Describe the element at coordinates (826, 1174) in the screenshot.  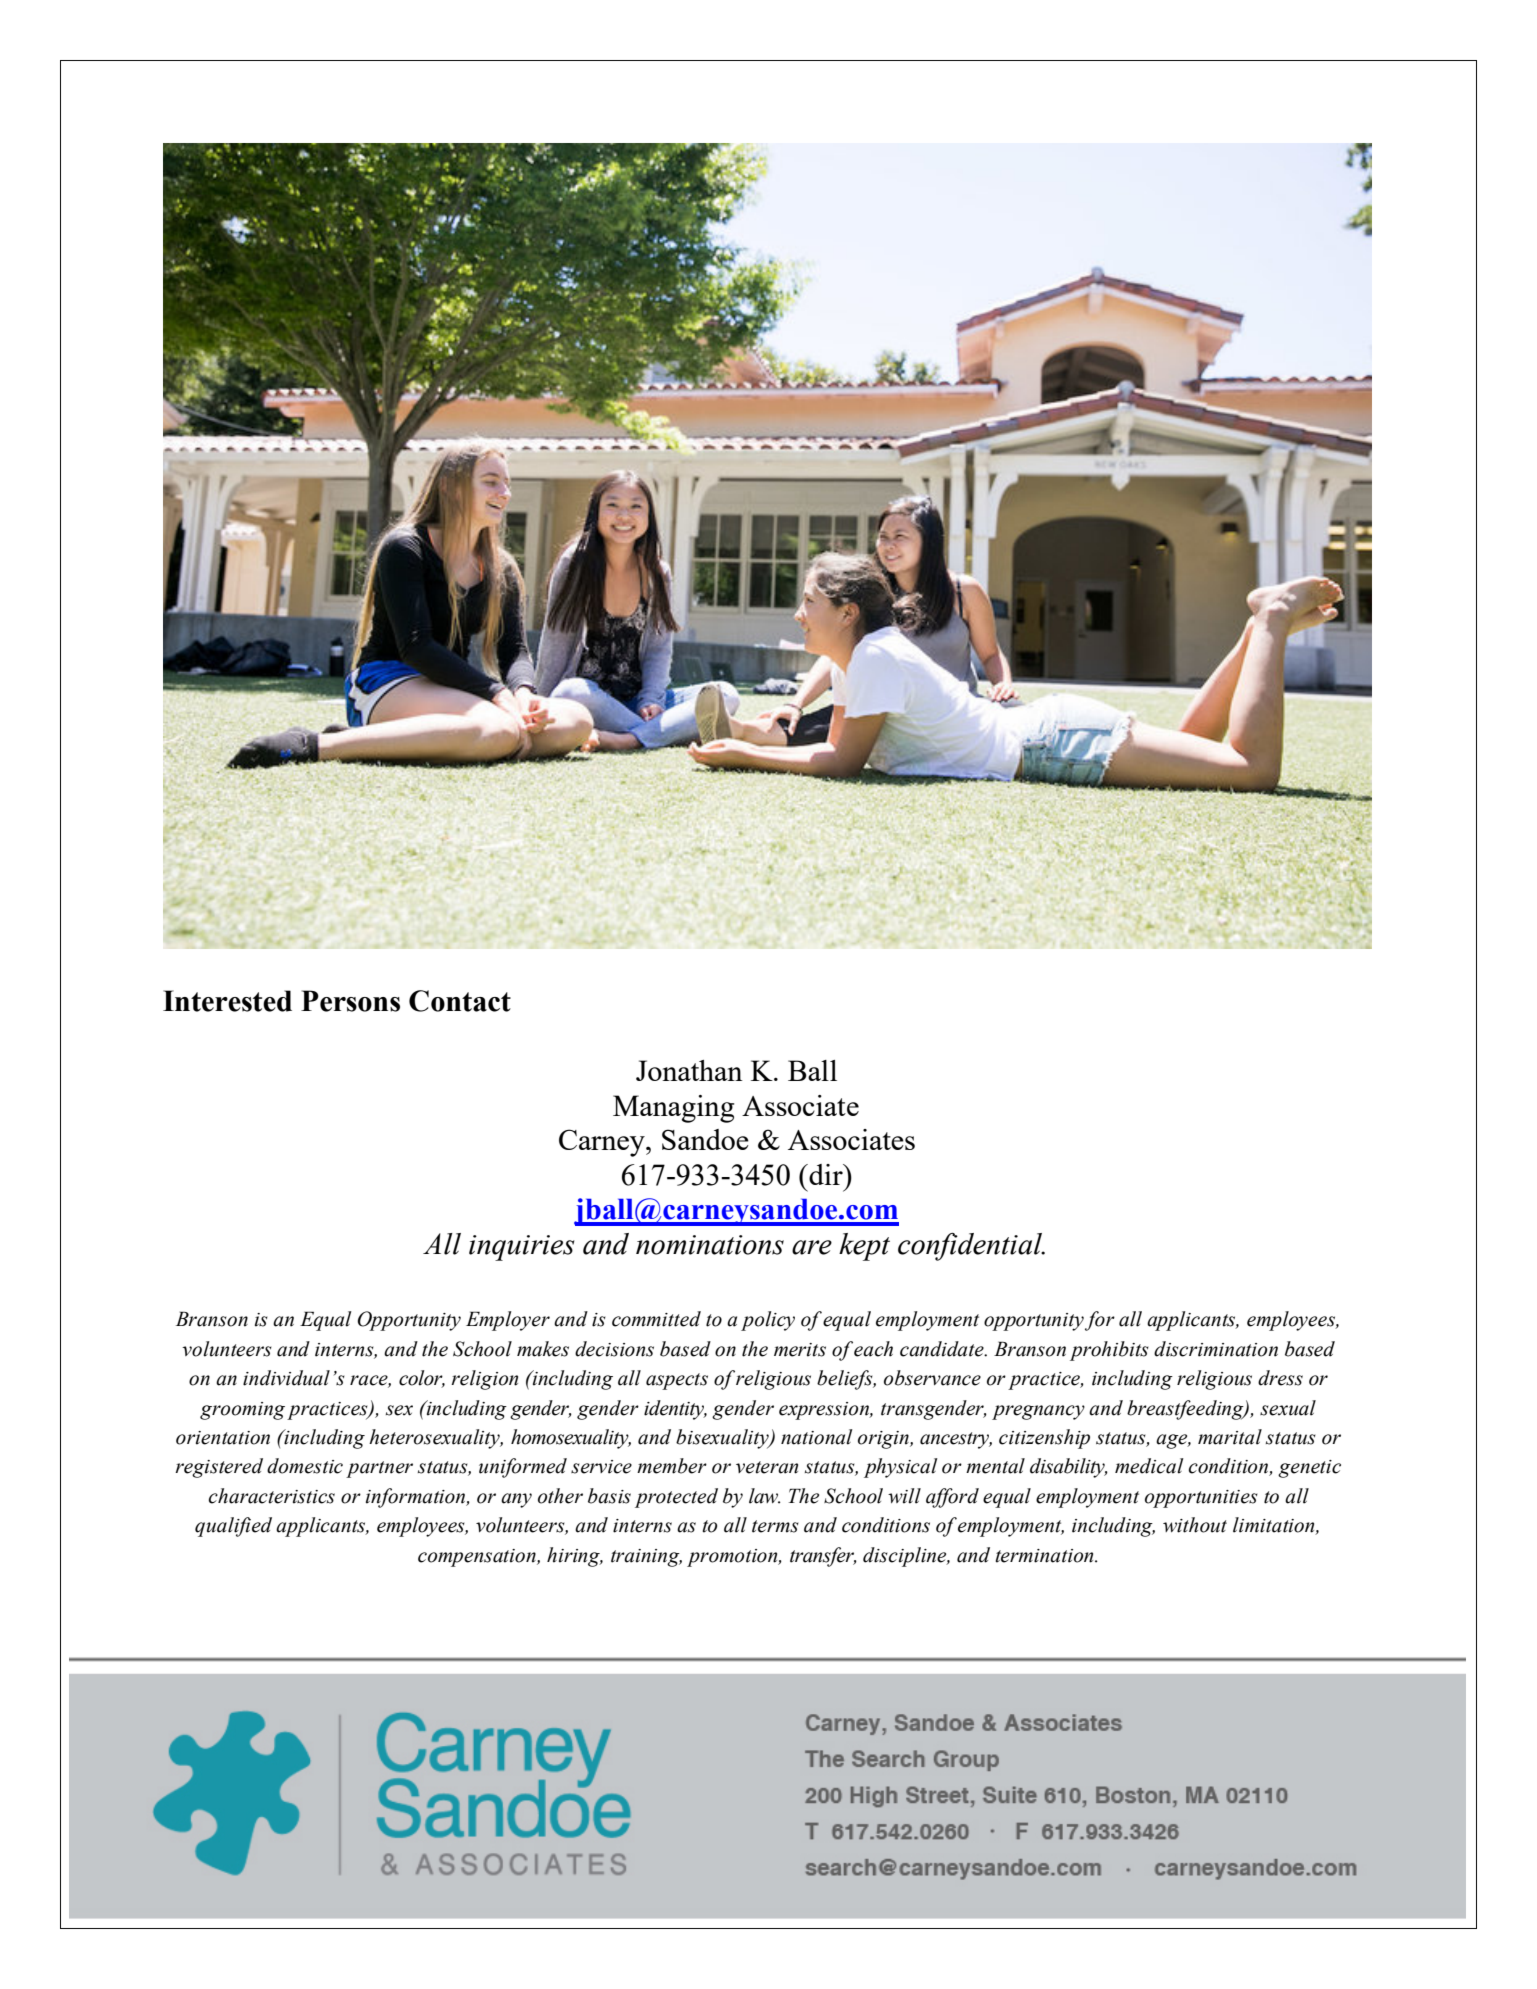
I see `dir` at that location.
